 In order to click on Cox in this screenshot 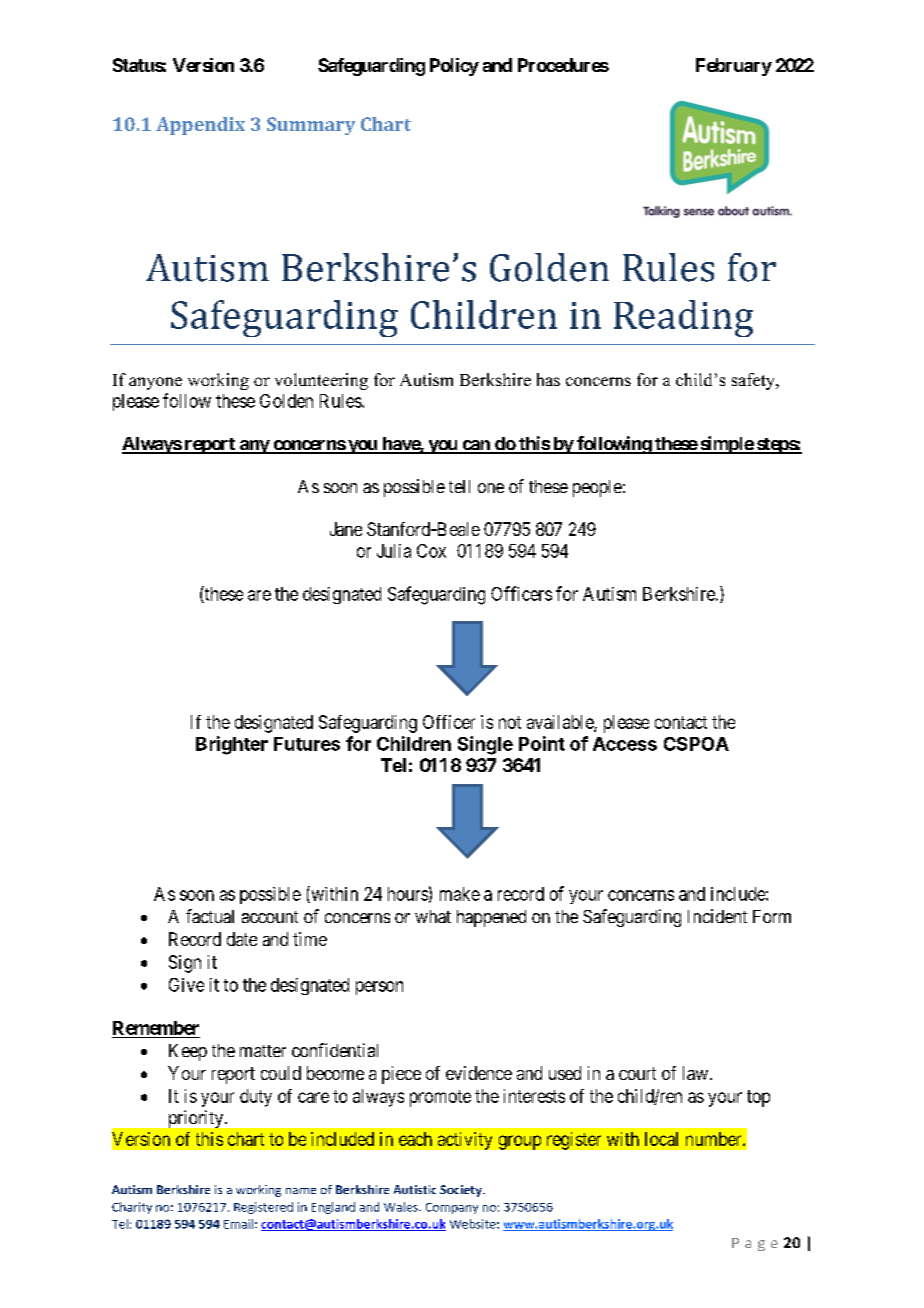, I will do `click(431, 551)`.
